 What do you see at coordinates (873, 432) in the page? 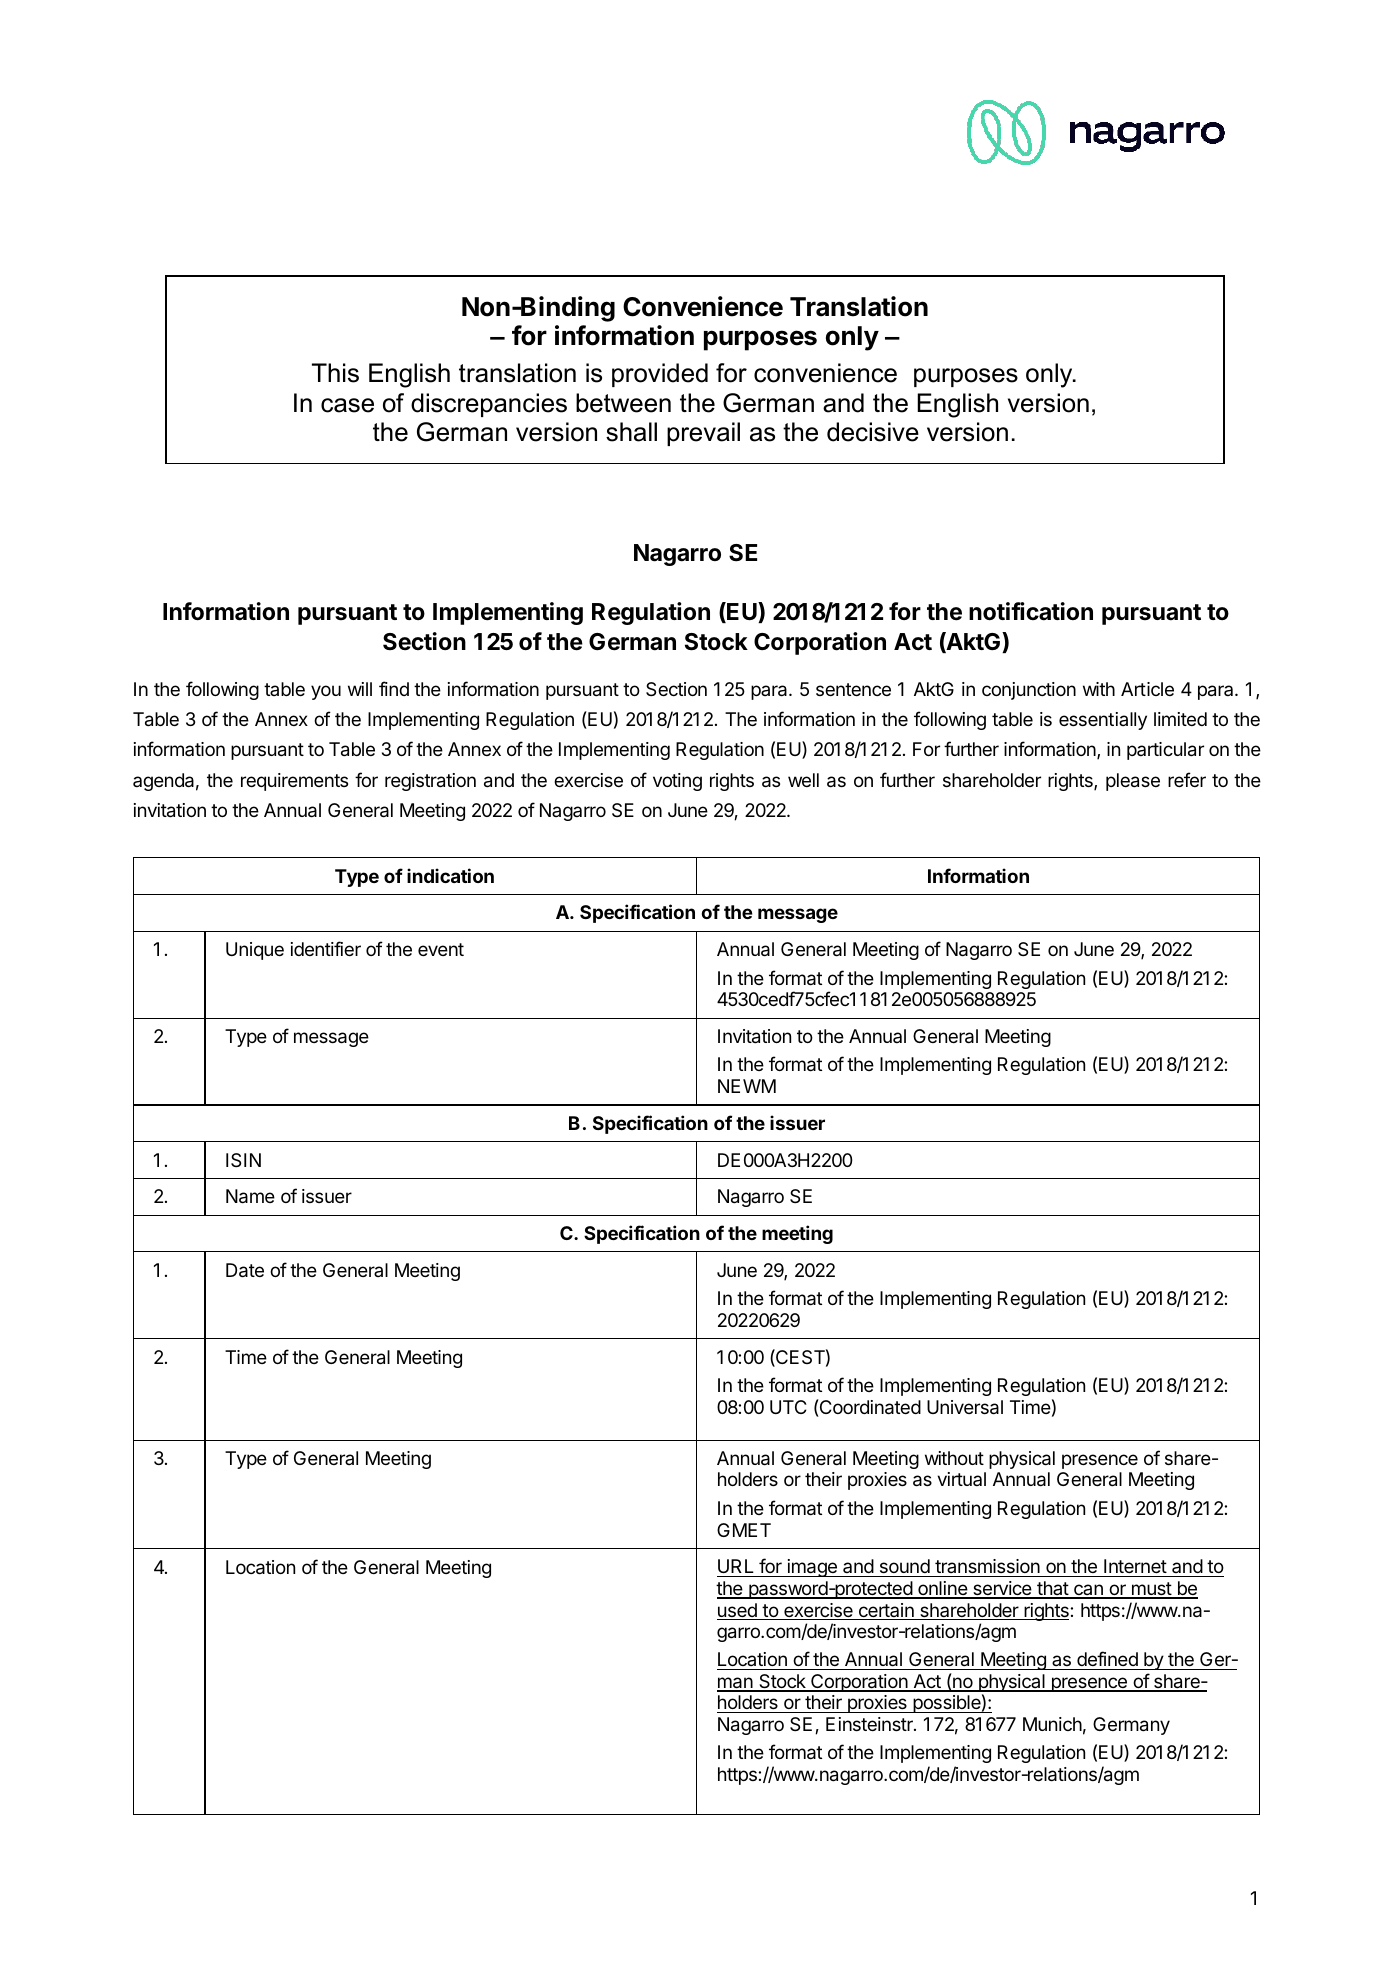
I see `decisive` at bounding box center [873, 432].
